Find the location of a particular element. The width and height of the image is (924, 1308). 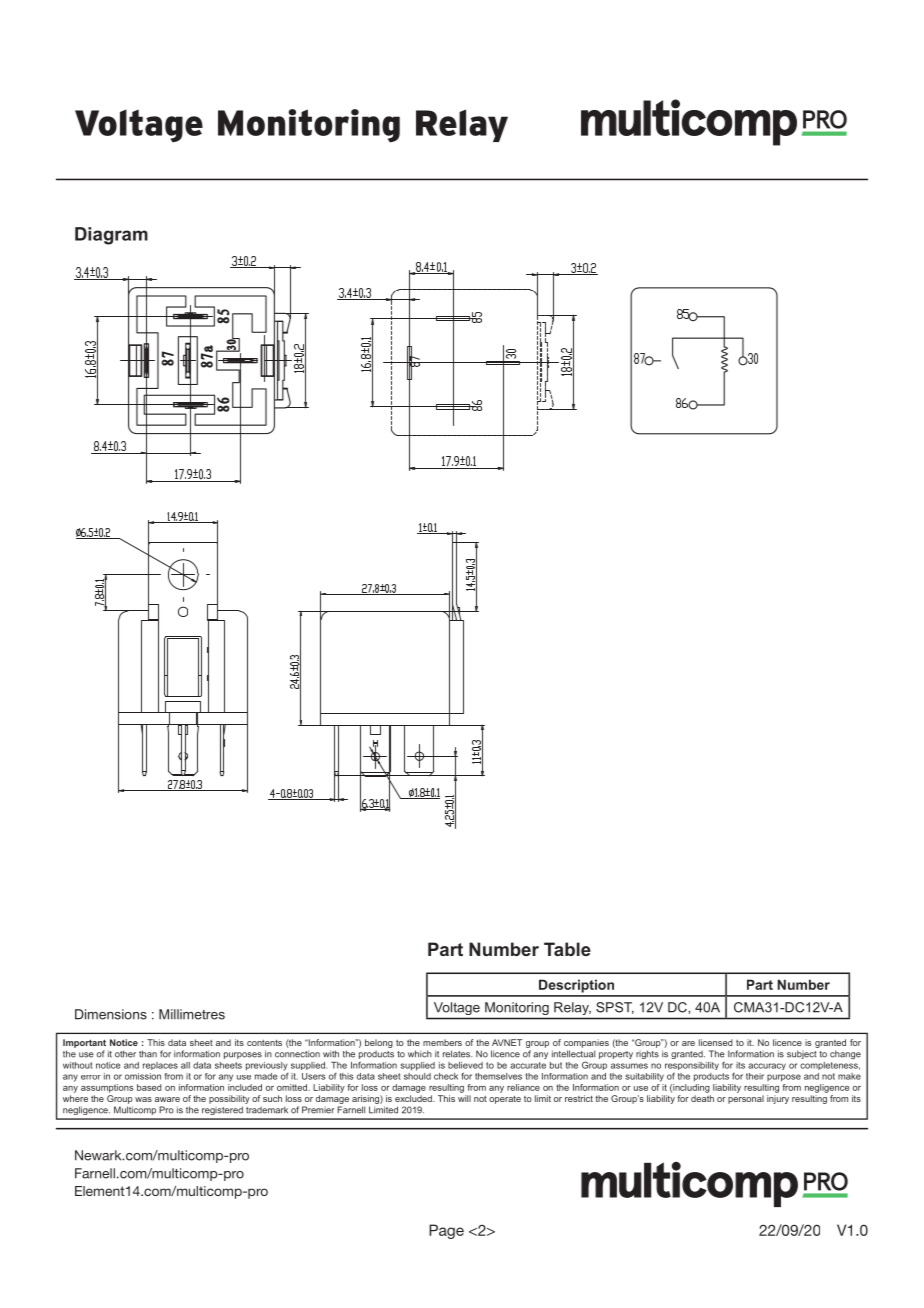

licensed is located at coordinates (716, 1042).
